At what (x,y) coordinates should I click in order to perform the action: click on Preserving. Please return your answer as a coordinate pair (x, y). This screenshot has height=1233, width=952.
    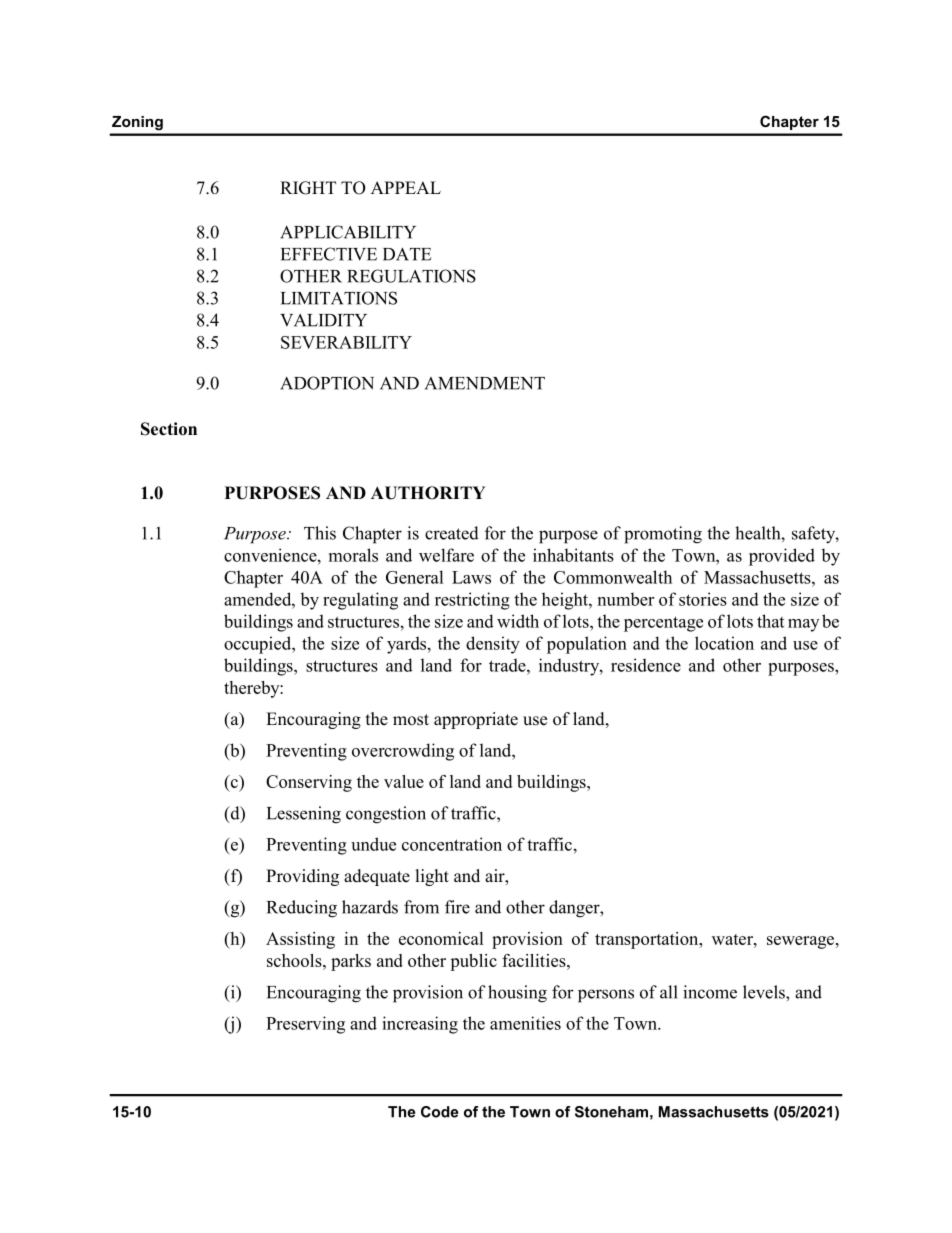
    Looking at the image, I should click on (305, 1025).
